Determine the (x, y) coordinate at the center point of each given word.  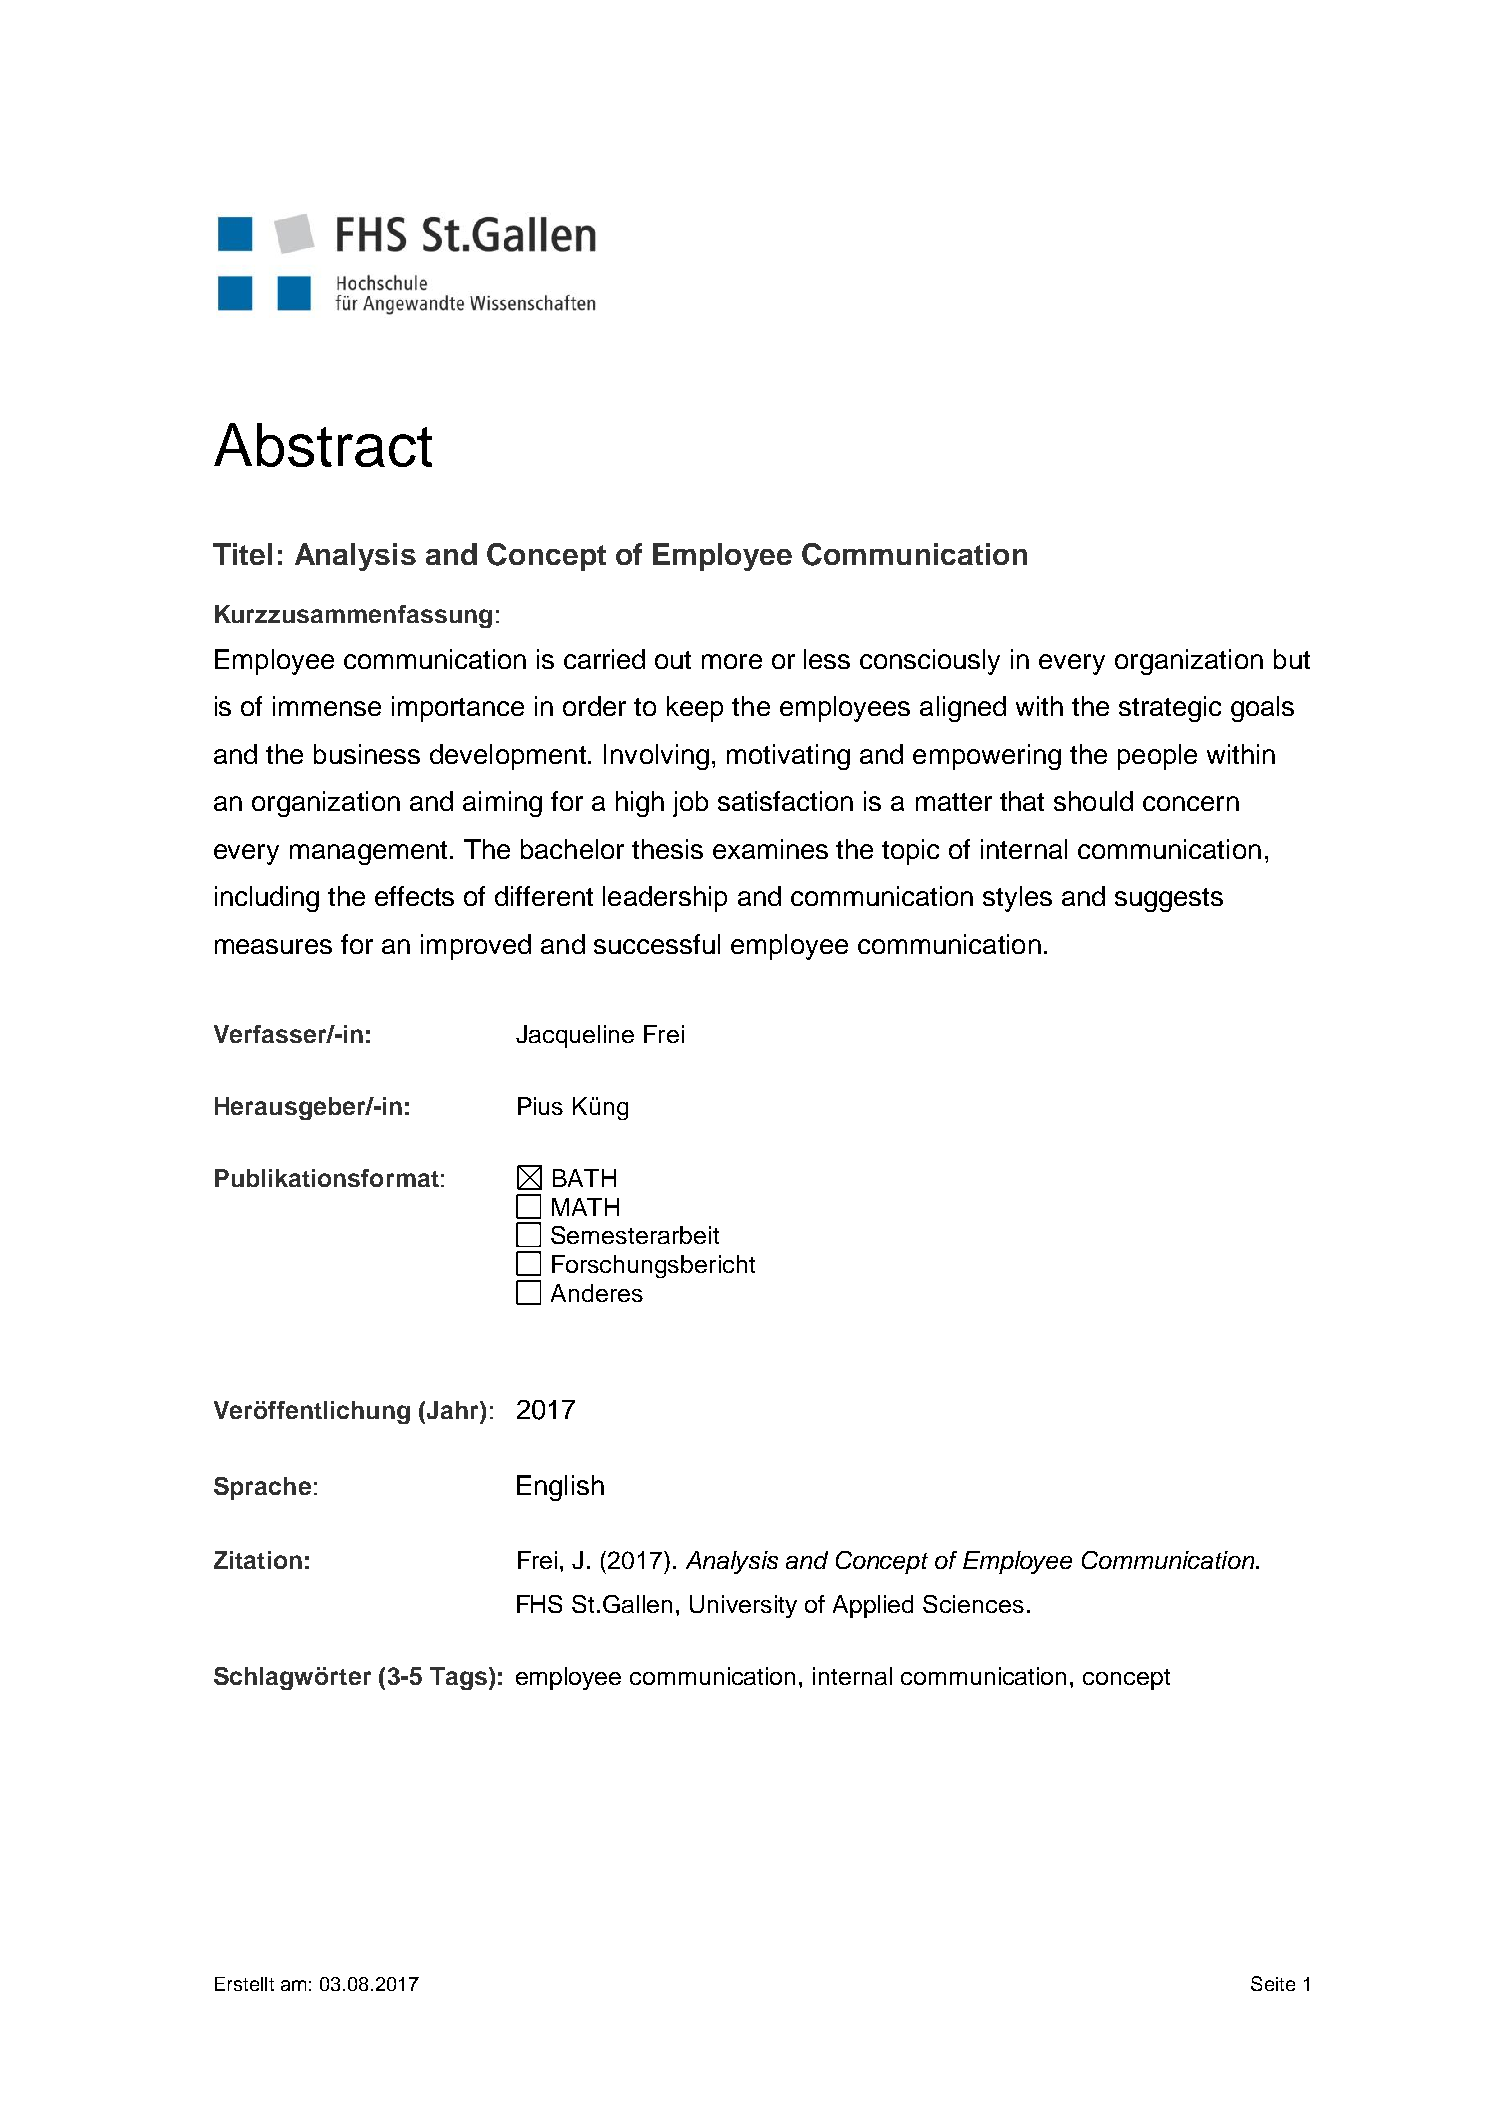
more (732, 661)
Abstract (323, 445)
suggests (1169, 900)
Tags (460, 1678)
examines (770, 849)
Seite (1273, 1983)
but (1292, 659)
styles (1017, 899)
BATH (584, 1178)
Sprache (262, 1488)
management (368, 853)
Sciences (973, 1604)
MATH (585, 1207)
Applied (873, 1606)
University (743, 1606)
